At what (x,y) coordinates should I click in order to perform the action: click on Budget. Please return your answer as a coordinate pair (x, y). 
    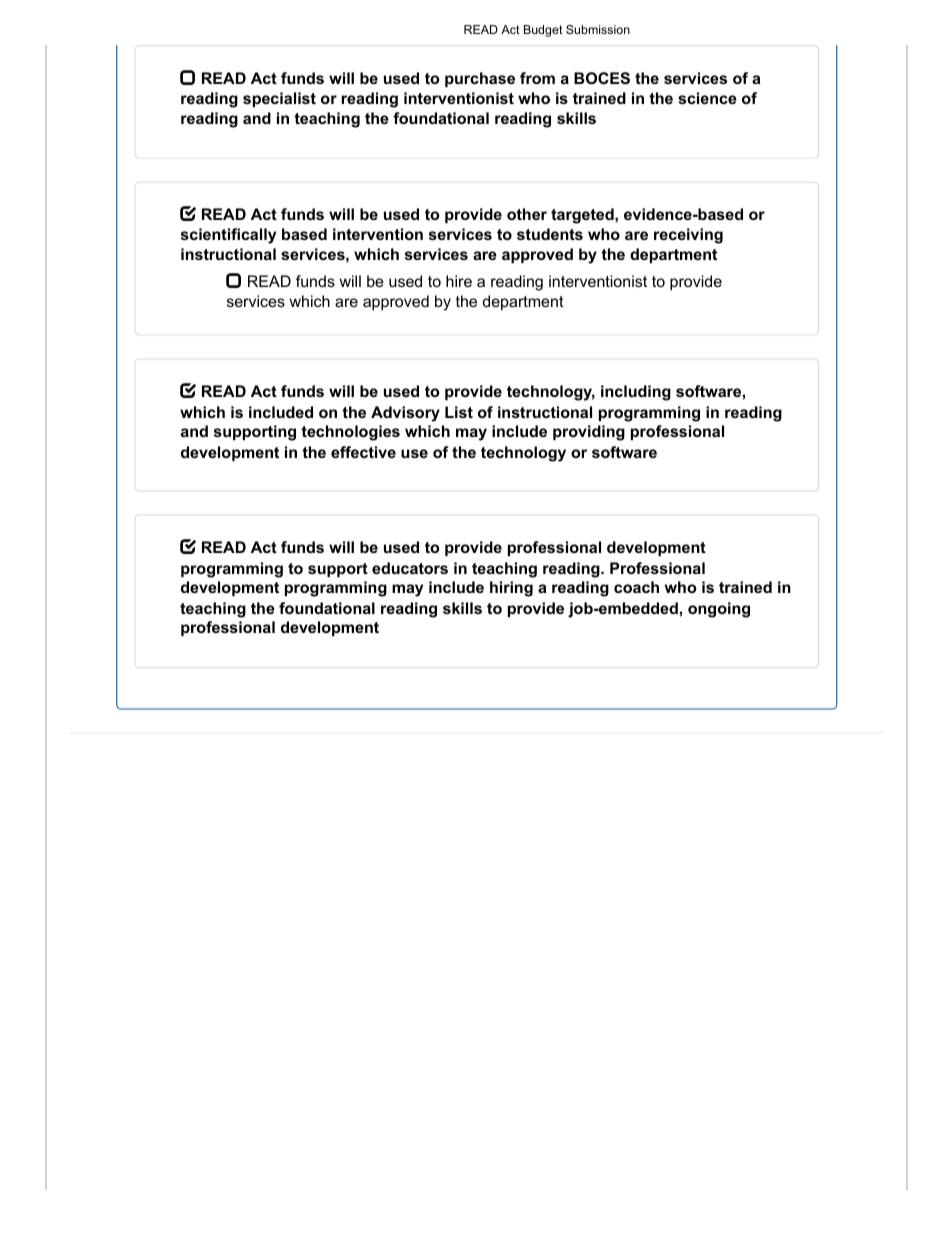
    Looking at the image, I should click on (543, 31).
